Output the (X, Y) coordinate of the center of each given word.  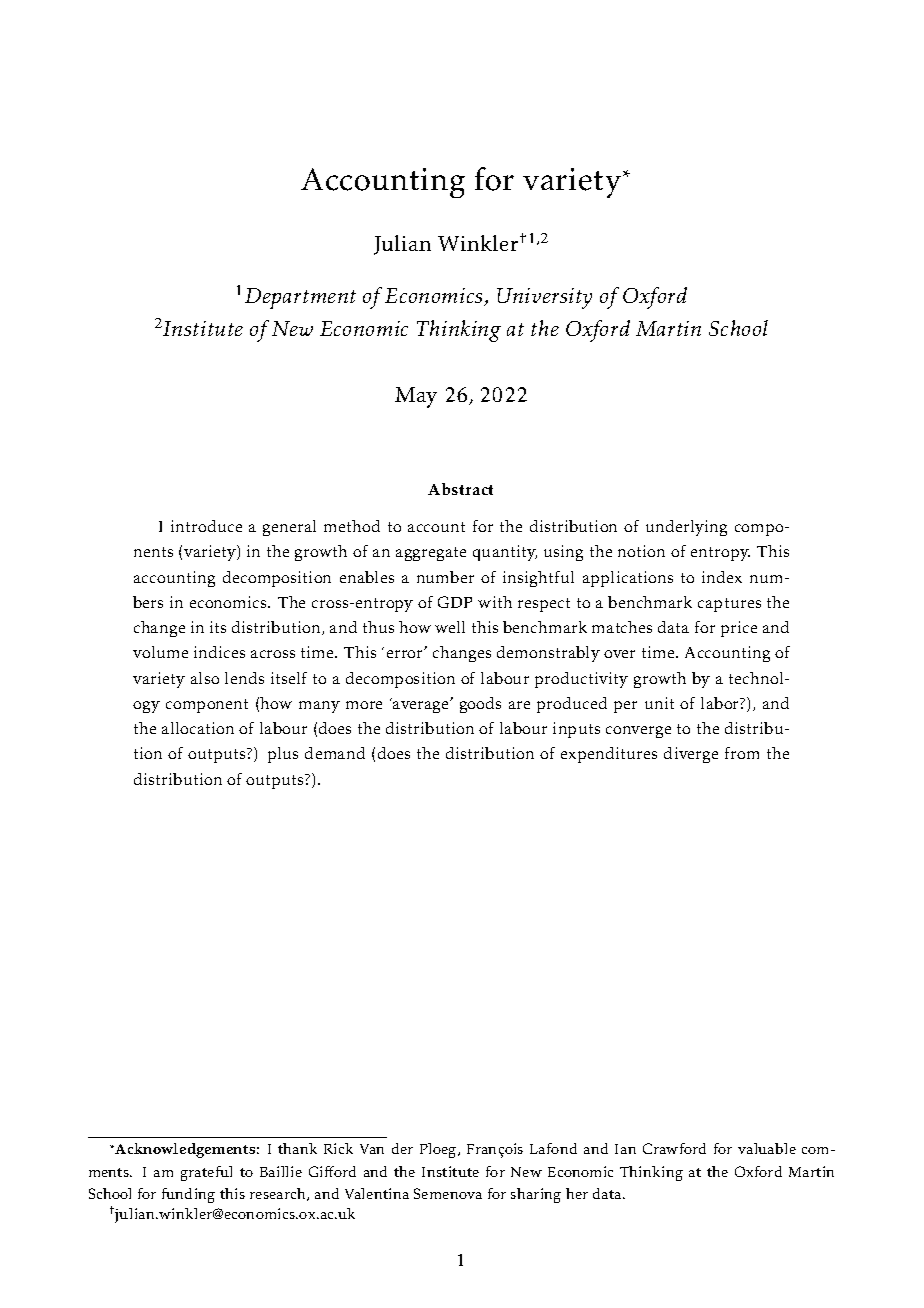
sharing (536, 1195)
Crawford (674, 1148)
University (544, 298)
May (416, 397)
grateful (206, 1173)
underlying (686, 528)
